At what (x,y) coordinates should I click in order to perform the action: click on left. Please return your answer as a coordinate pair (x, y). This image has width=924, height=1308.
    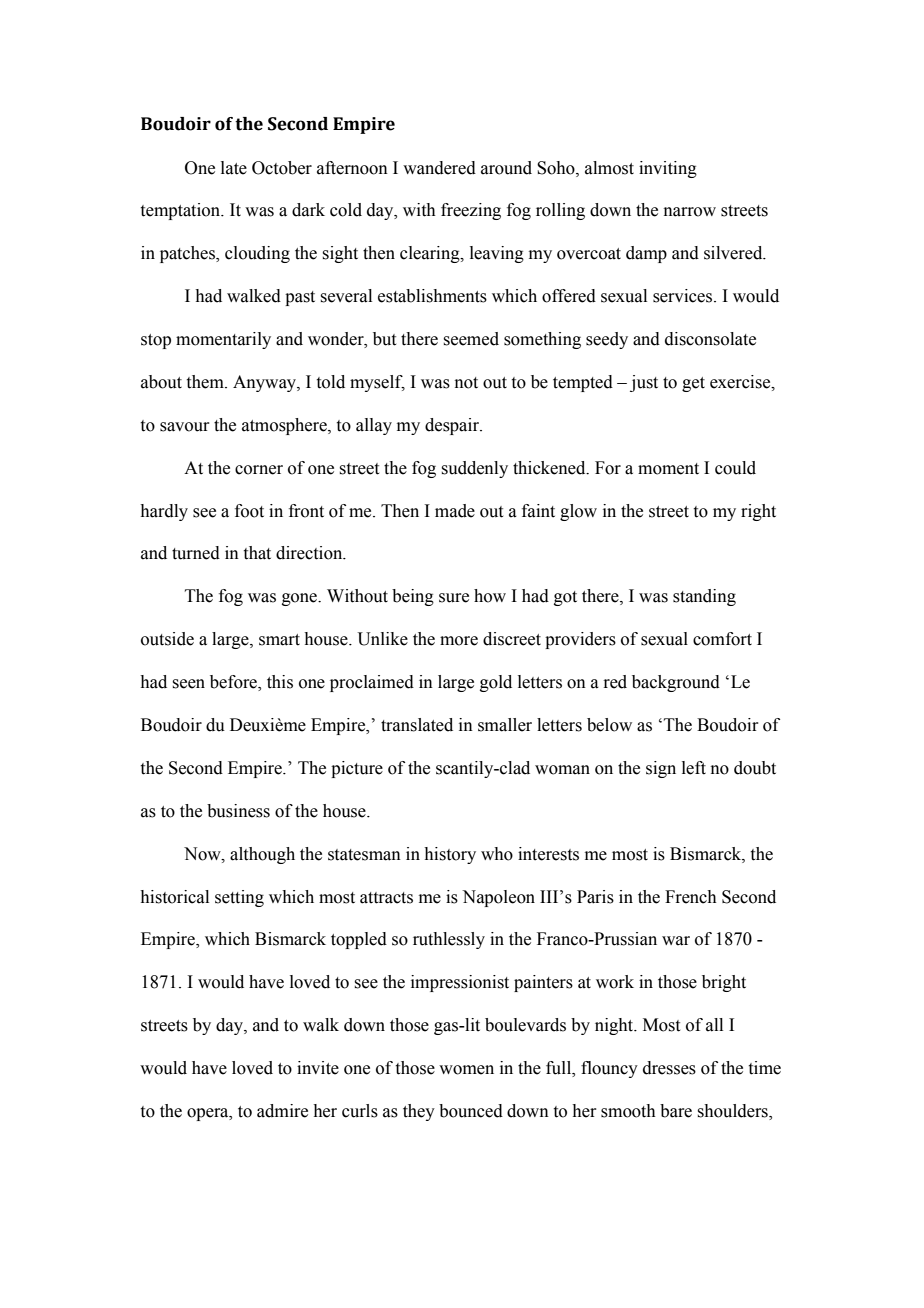
    Looking at the image, I should click on (694, 768).
